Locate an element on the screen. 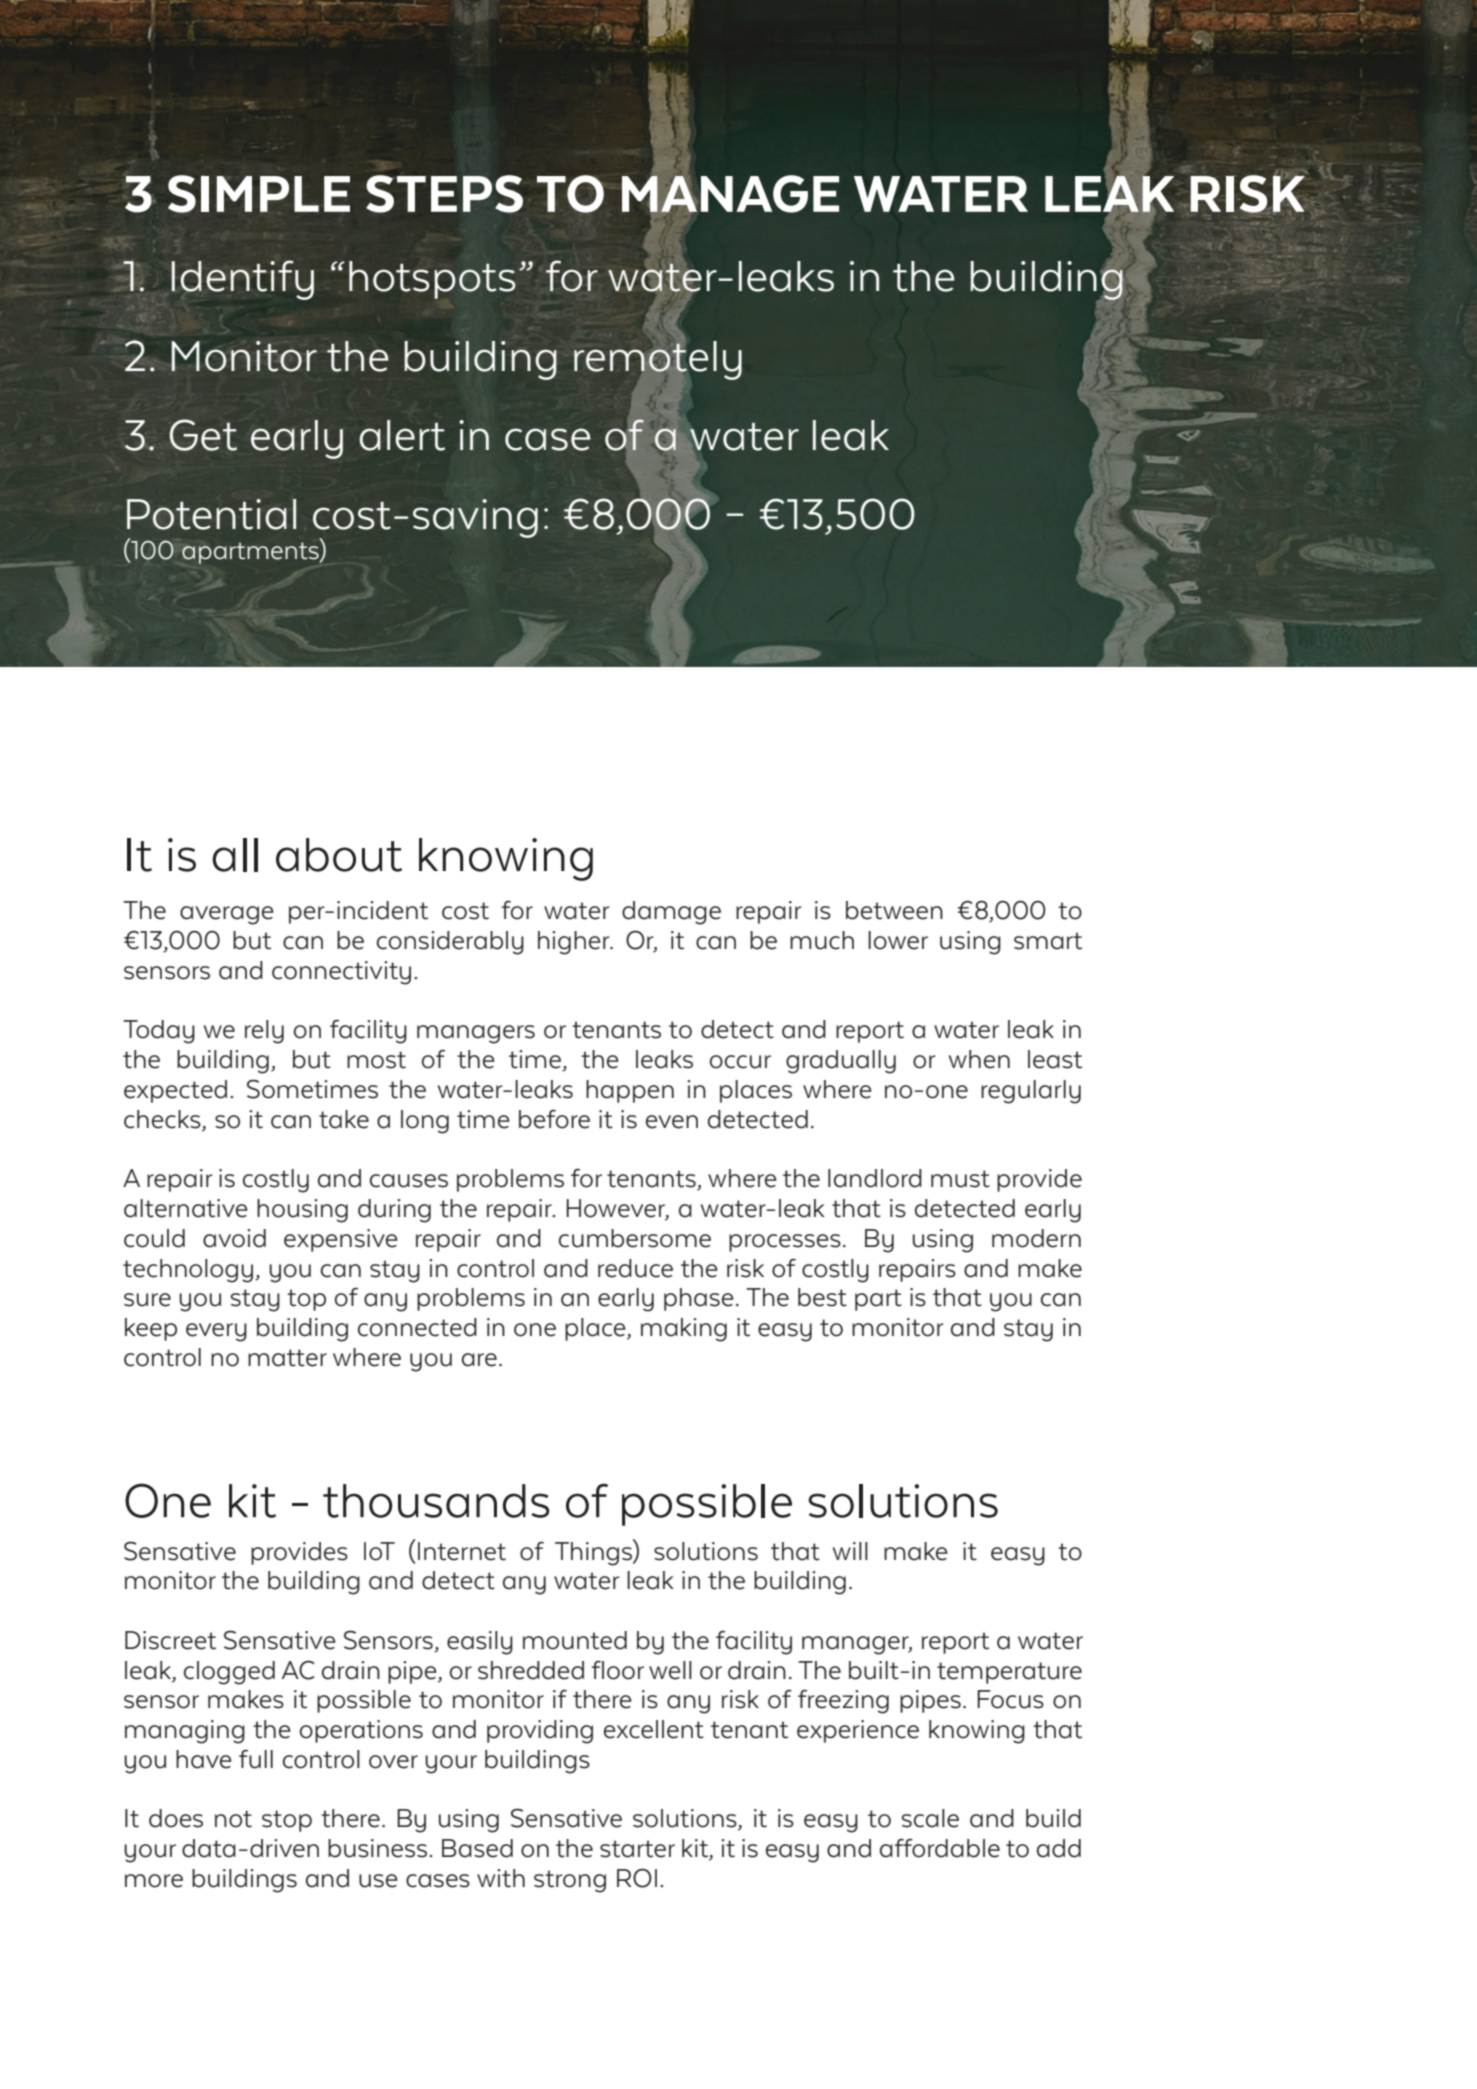 This screenshot has width=1477, height=2089. affordable is located at coordinates (940, 1848).
